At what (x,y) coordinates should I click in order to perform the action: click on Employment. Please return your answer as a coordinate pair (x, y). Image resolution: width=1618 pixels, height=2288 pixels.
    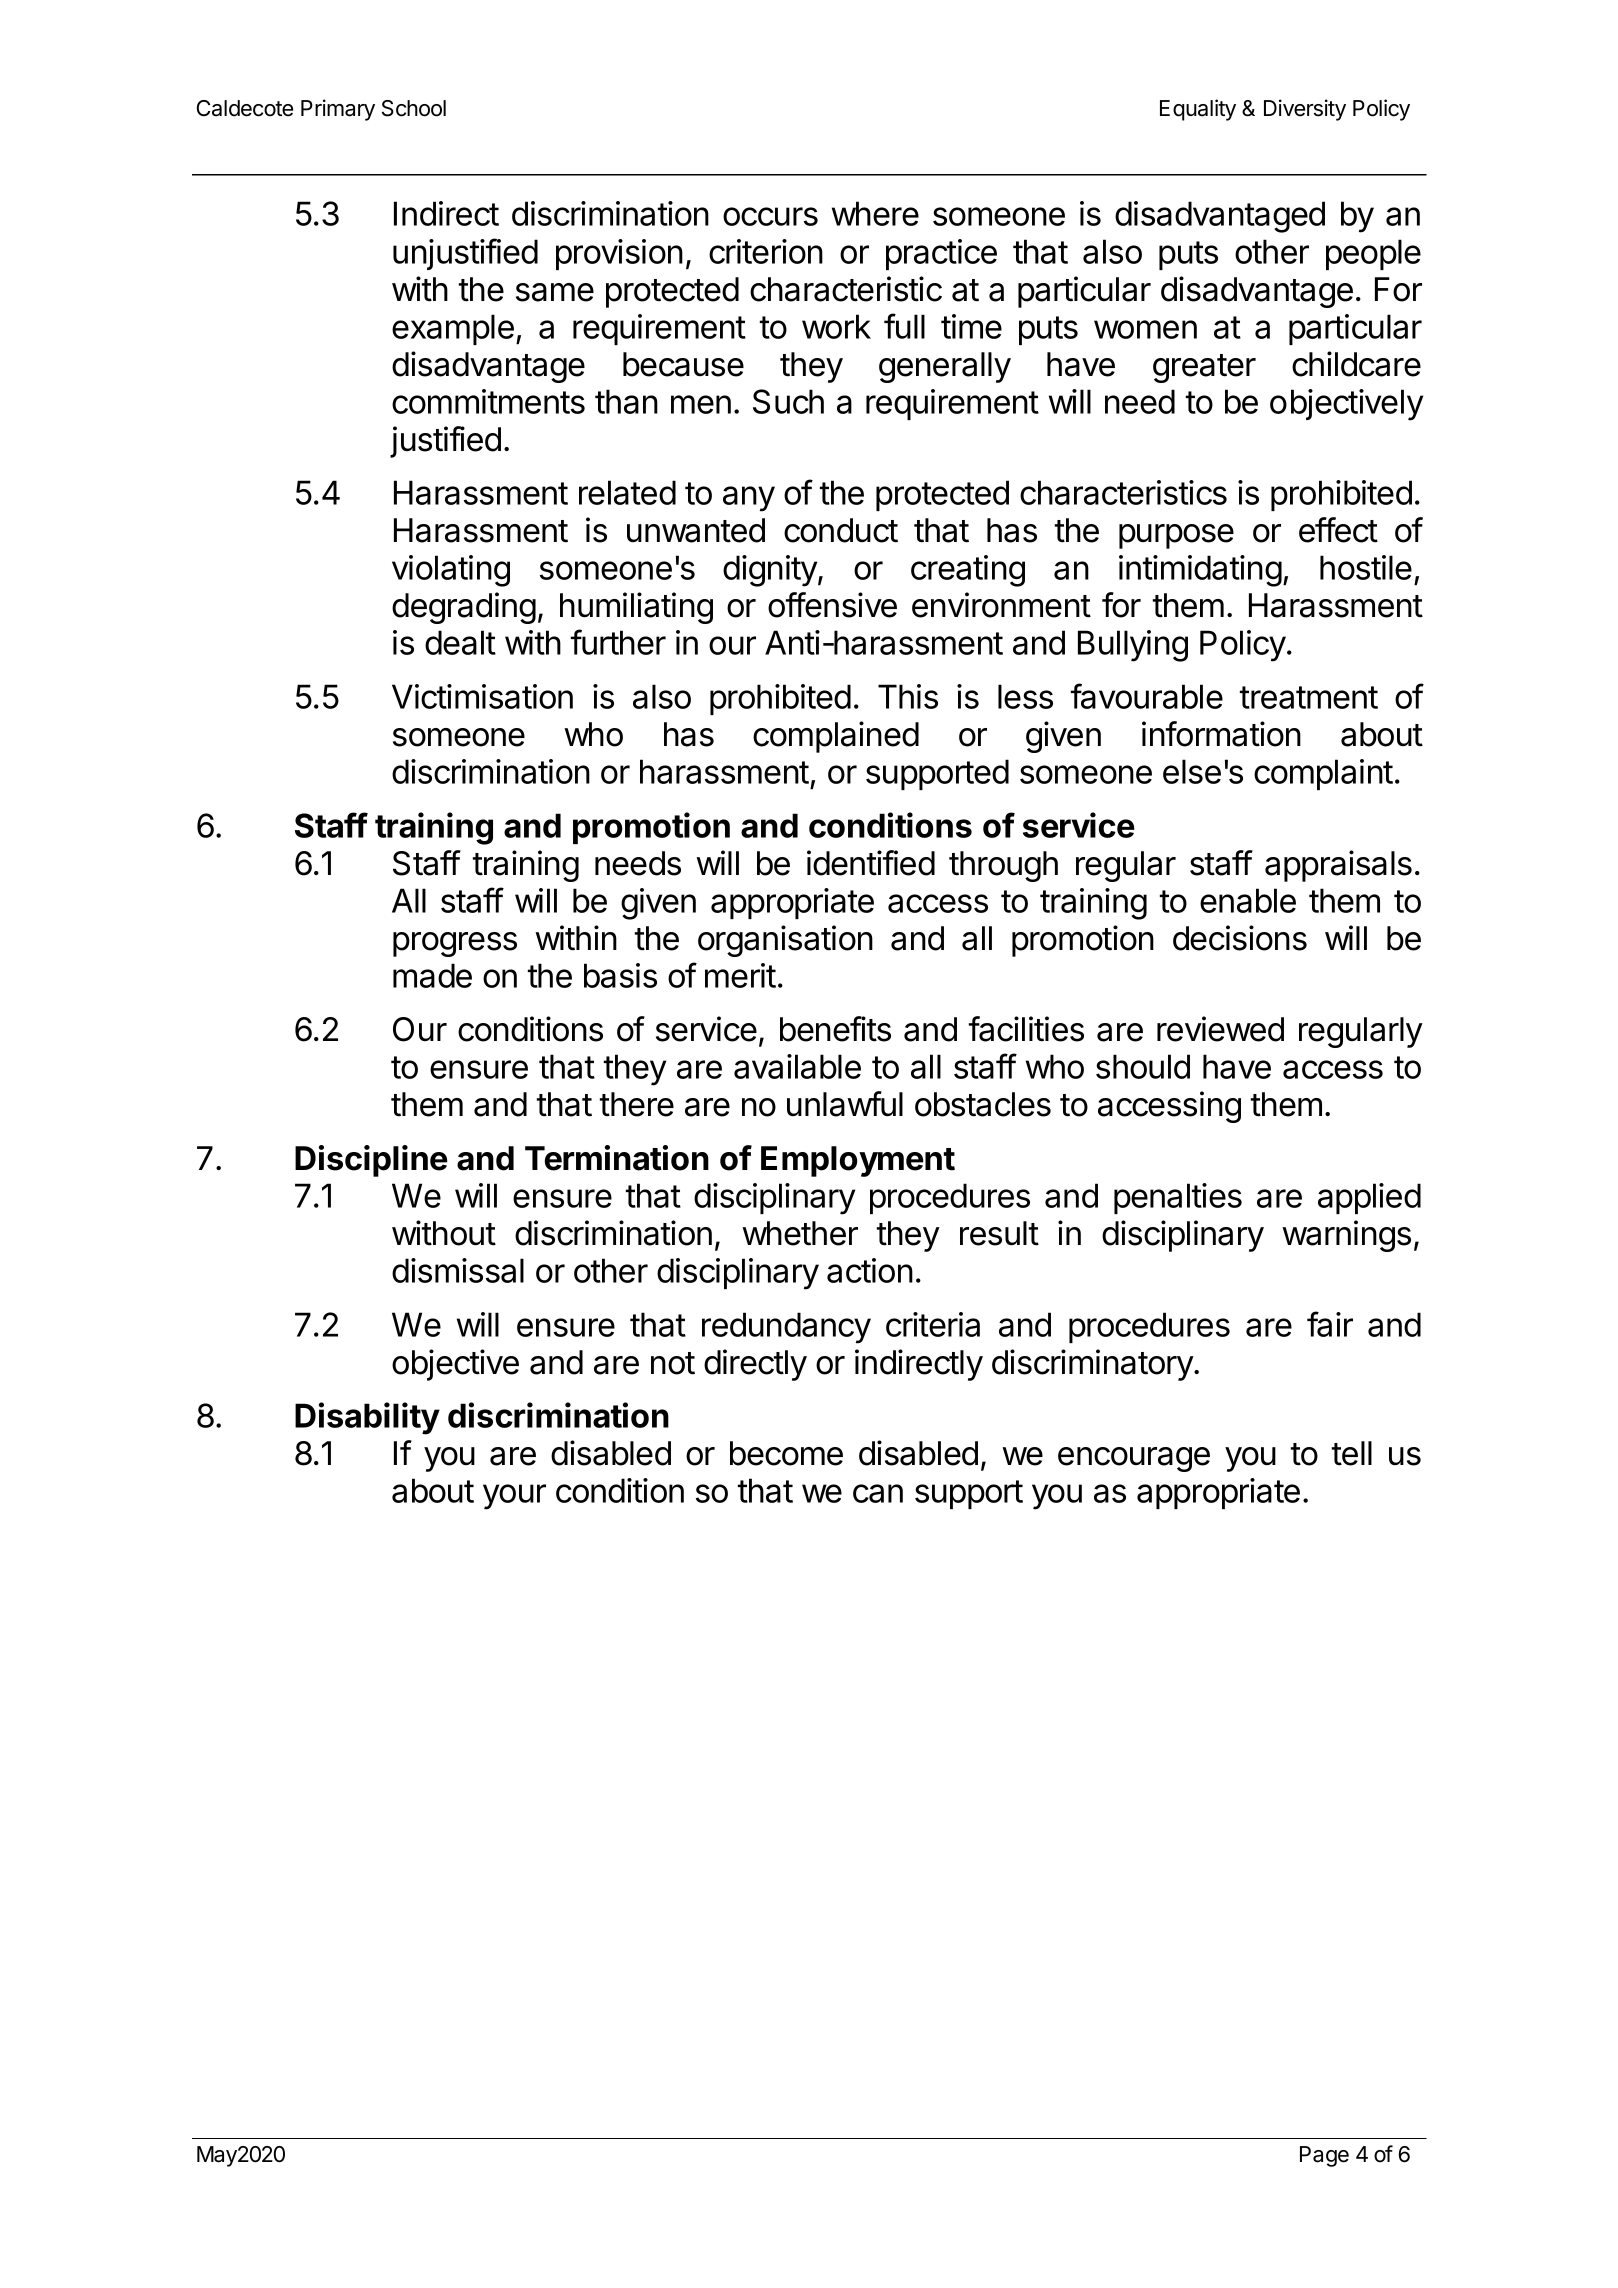
    Looking at the image, I should click on (858, 1161).
